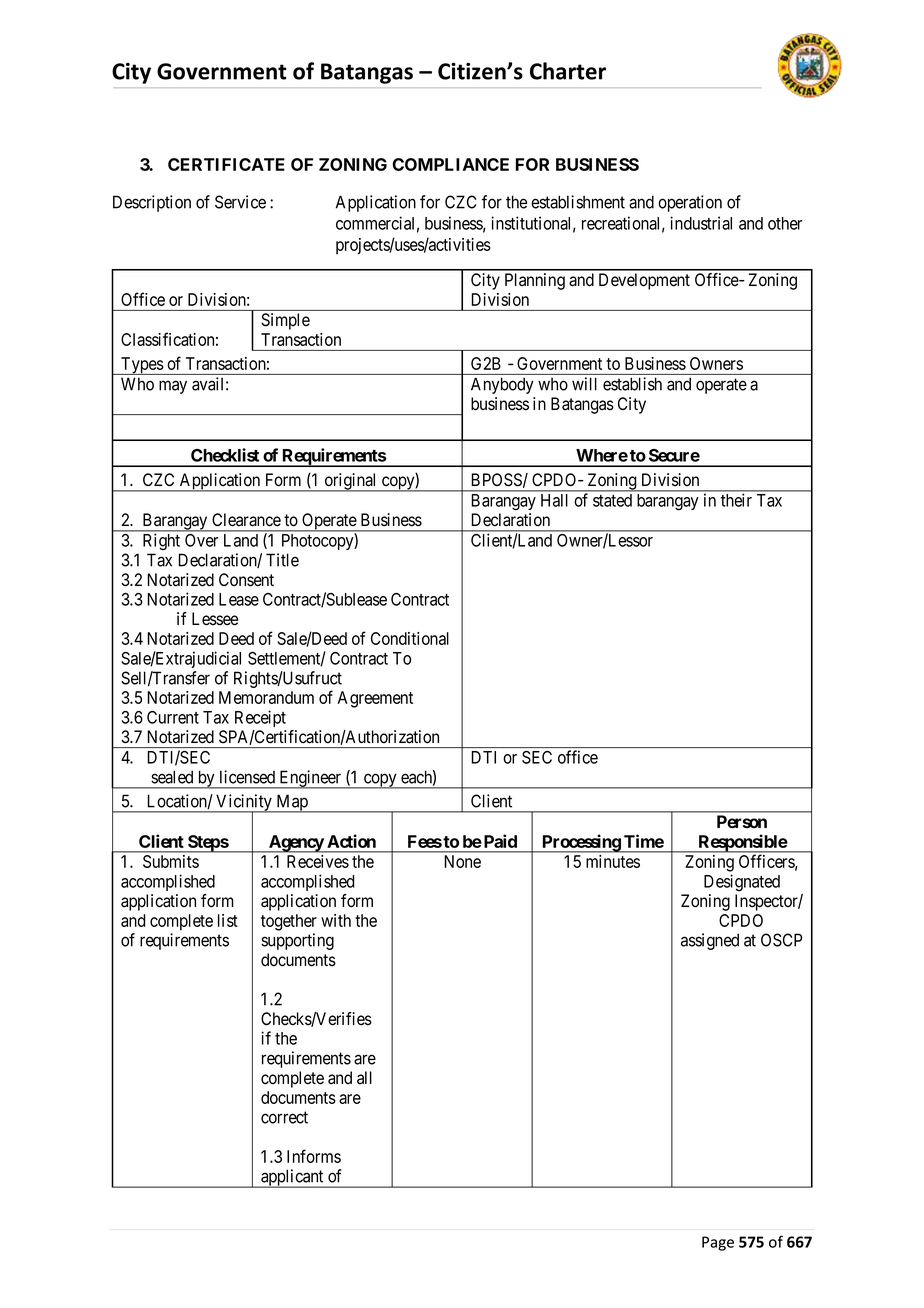 Image resolution: width=924 pixels, height=1308 pixels. I want to click on CERTIFICATE, so click(226, 164).
